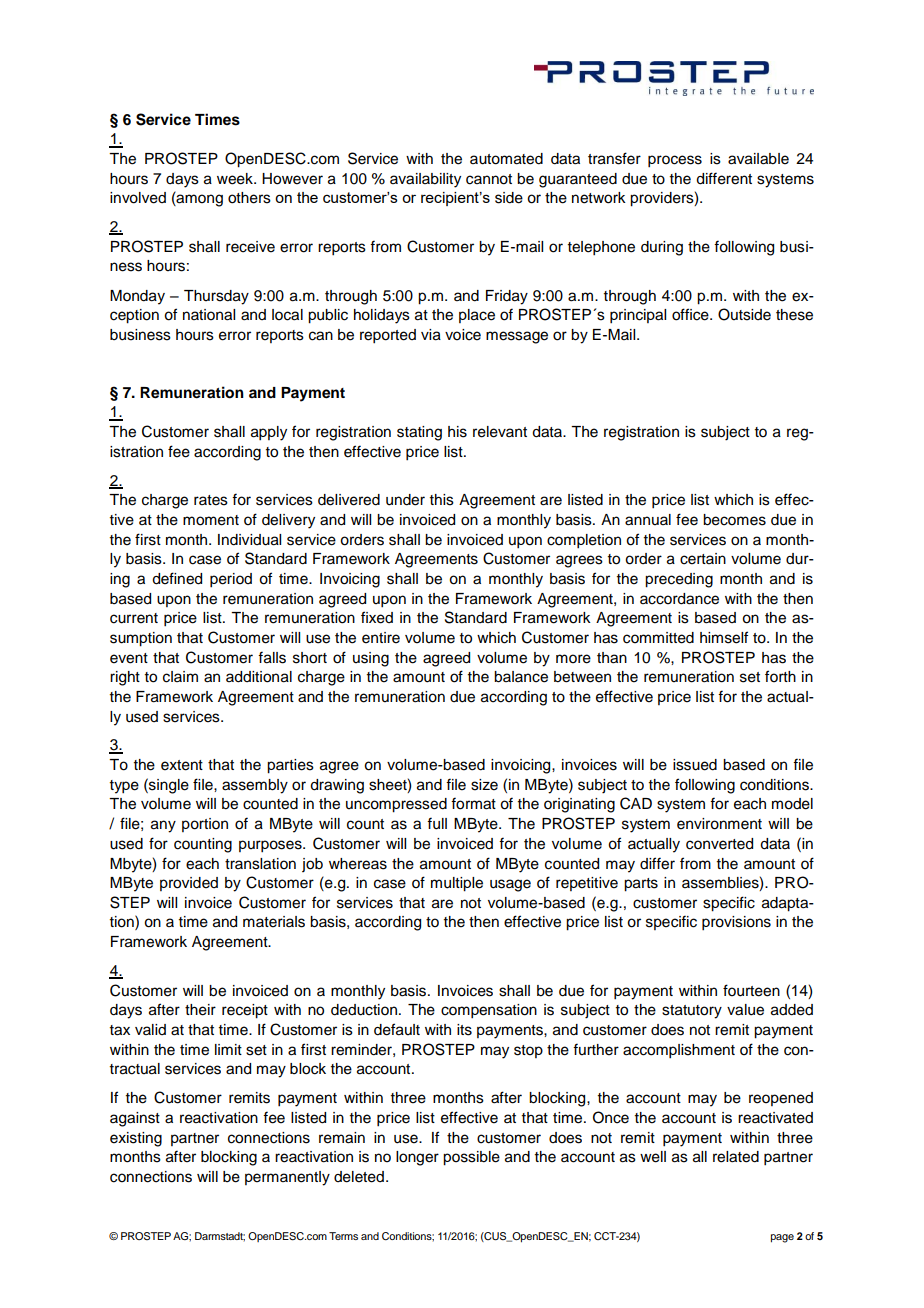 This screenshot has width=924, height=1308. I want to click on process, so click(675, 161).
